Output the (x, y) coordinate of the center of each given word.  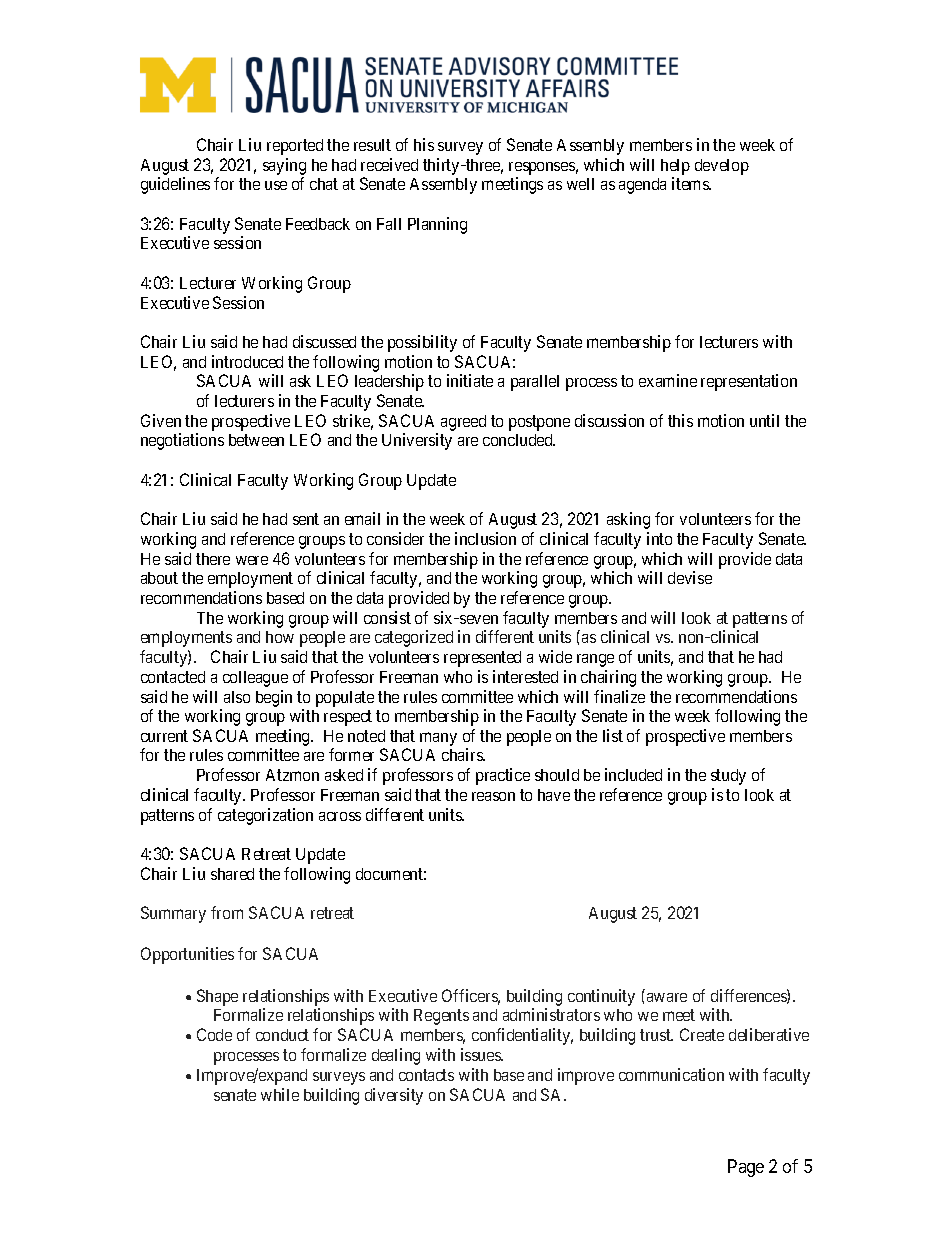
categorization (265, 816)
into (659, 538)
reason (493, 796)
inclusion (485, 538)
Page (746, 1168)
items (691, 183)
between (256, 440)
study (728, 777)
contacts (426, 1075)
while (280, 1094)
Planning (437, 225)
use (276, 185)
